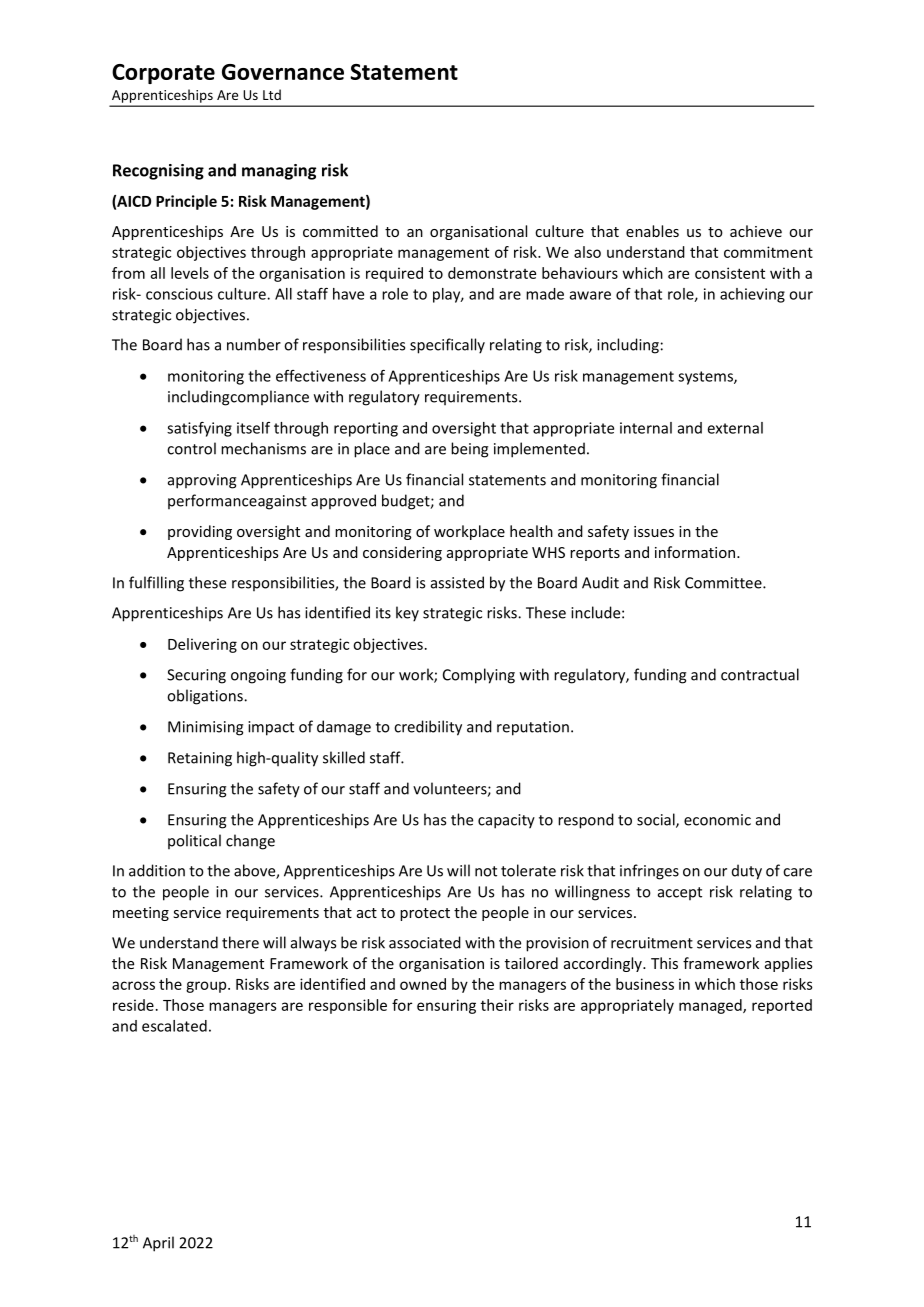  Describe the element at coordinates (752, 295) in the document. I see `achieving` at that location.
